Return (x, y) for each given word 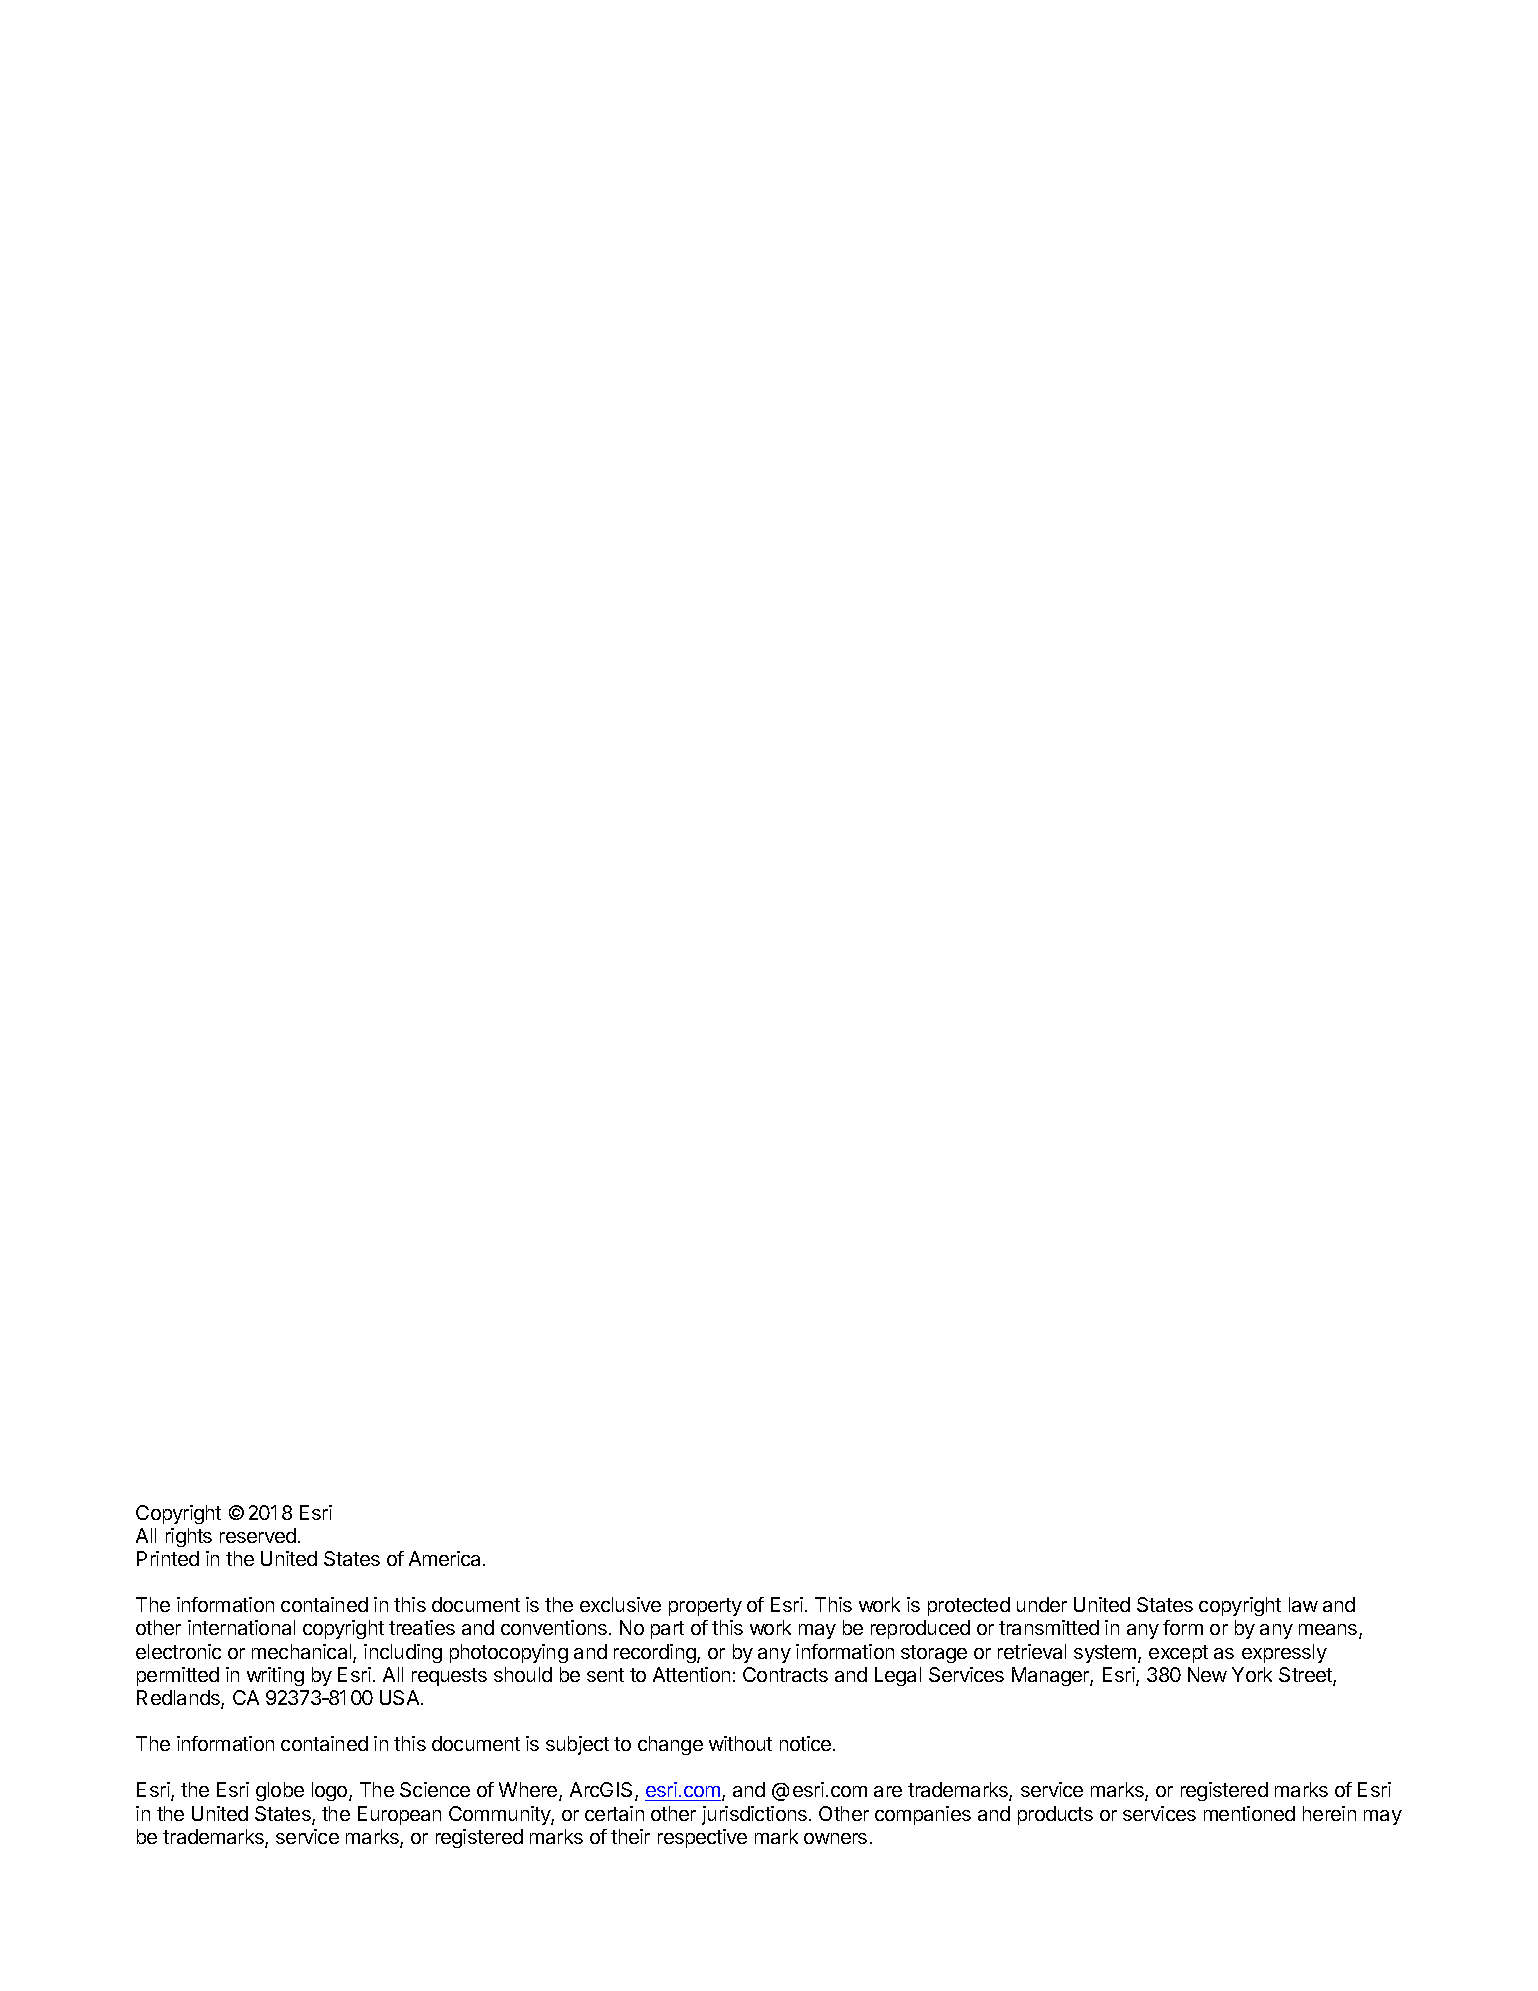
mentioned (1249, 1813)
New (1207, 1674)
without (740, 1743)
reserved (258, 1535)
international (241, 1627)
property (705, 1607)
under (1042, 1604)
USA (401, 1697)
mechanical (303, 1653)
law (1303, 1604)
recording (656, 1653)
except (1178, 1654)
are (888, 1791)
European (399, 1815)
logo (331, 1791)
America (446, 1558)
